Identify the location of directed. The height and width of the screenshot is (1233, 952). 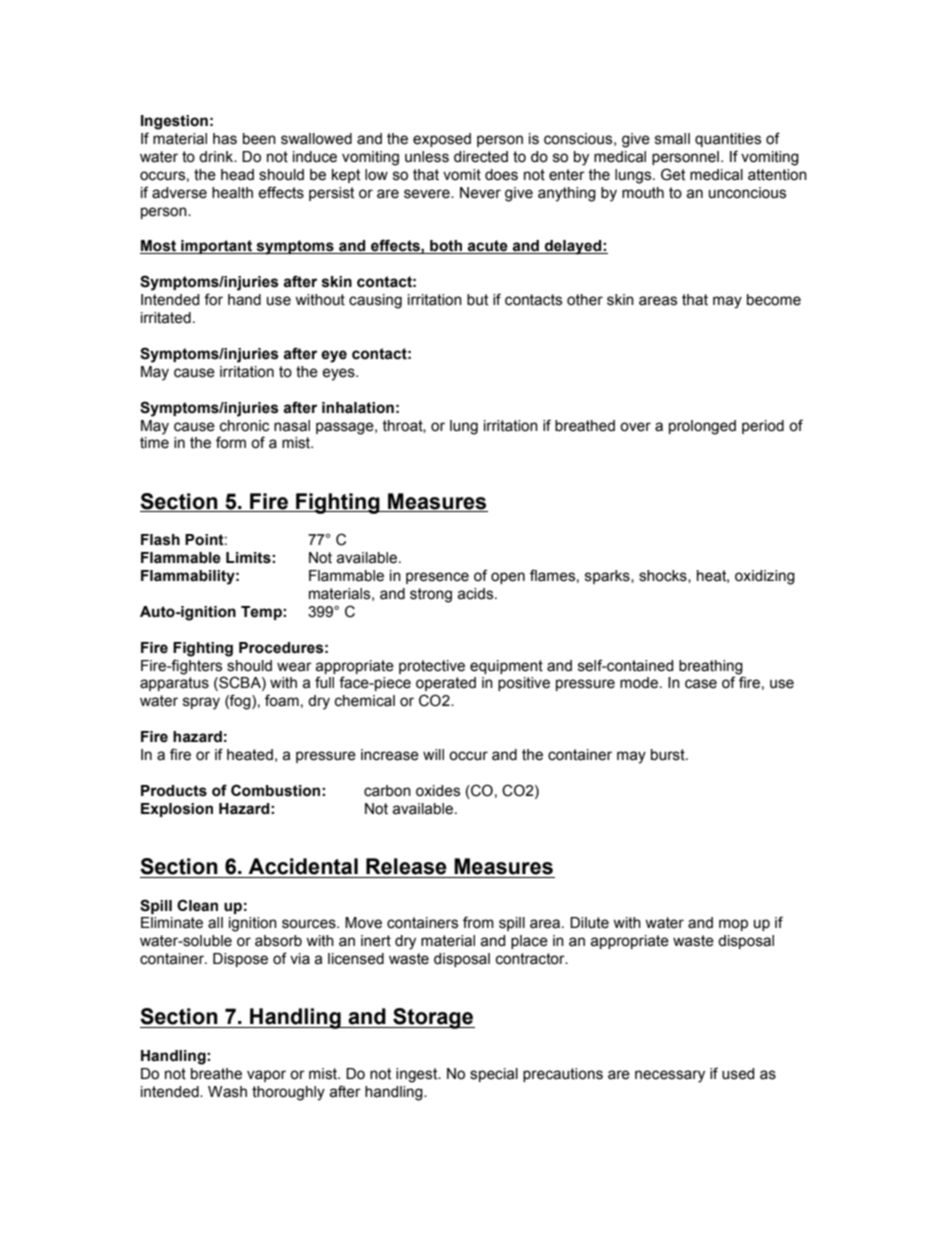
(481, 157).
